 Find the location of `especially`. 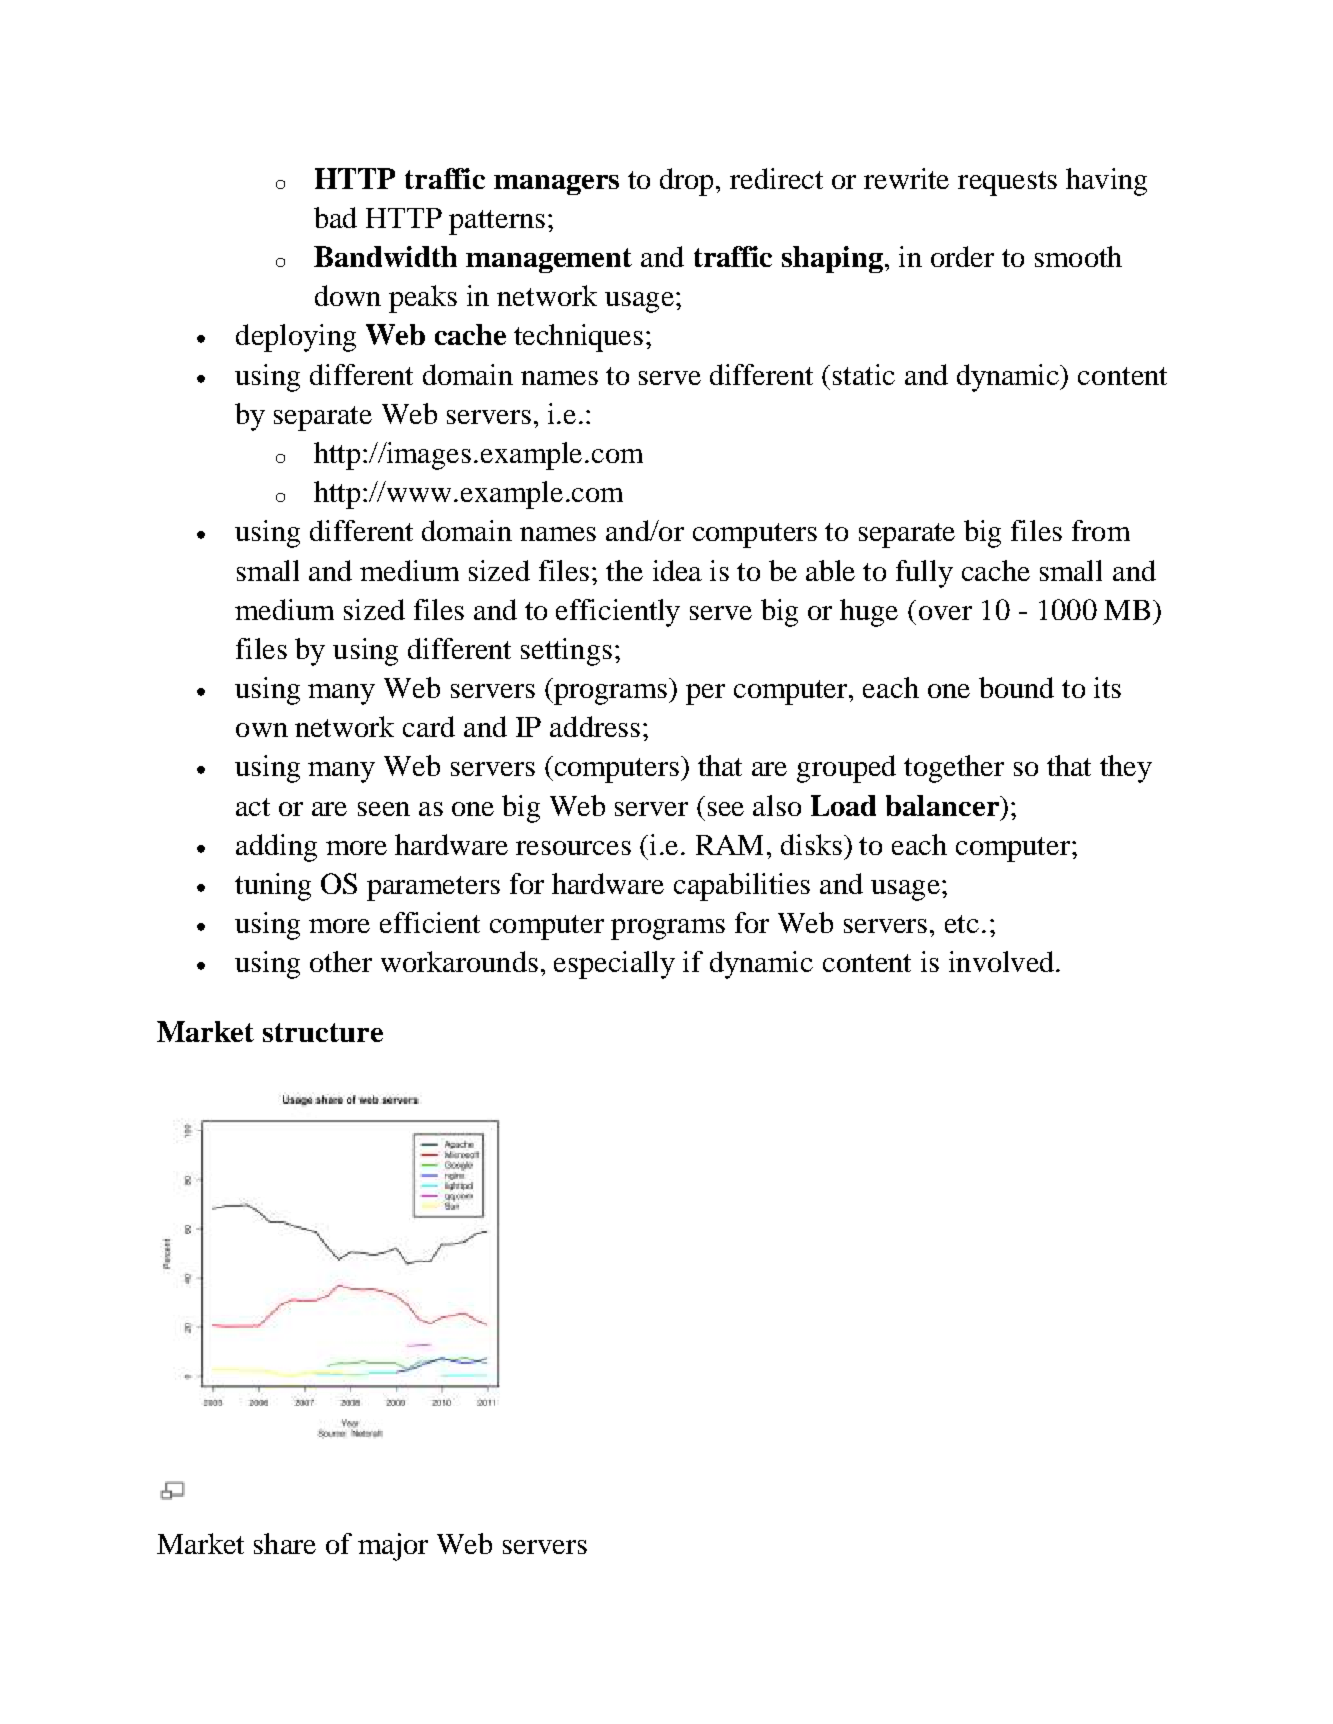

especially is located at coordinates (614, 965).
